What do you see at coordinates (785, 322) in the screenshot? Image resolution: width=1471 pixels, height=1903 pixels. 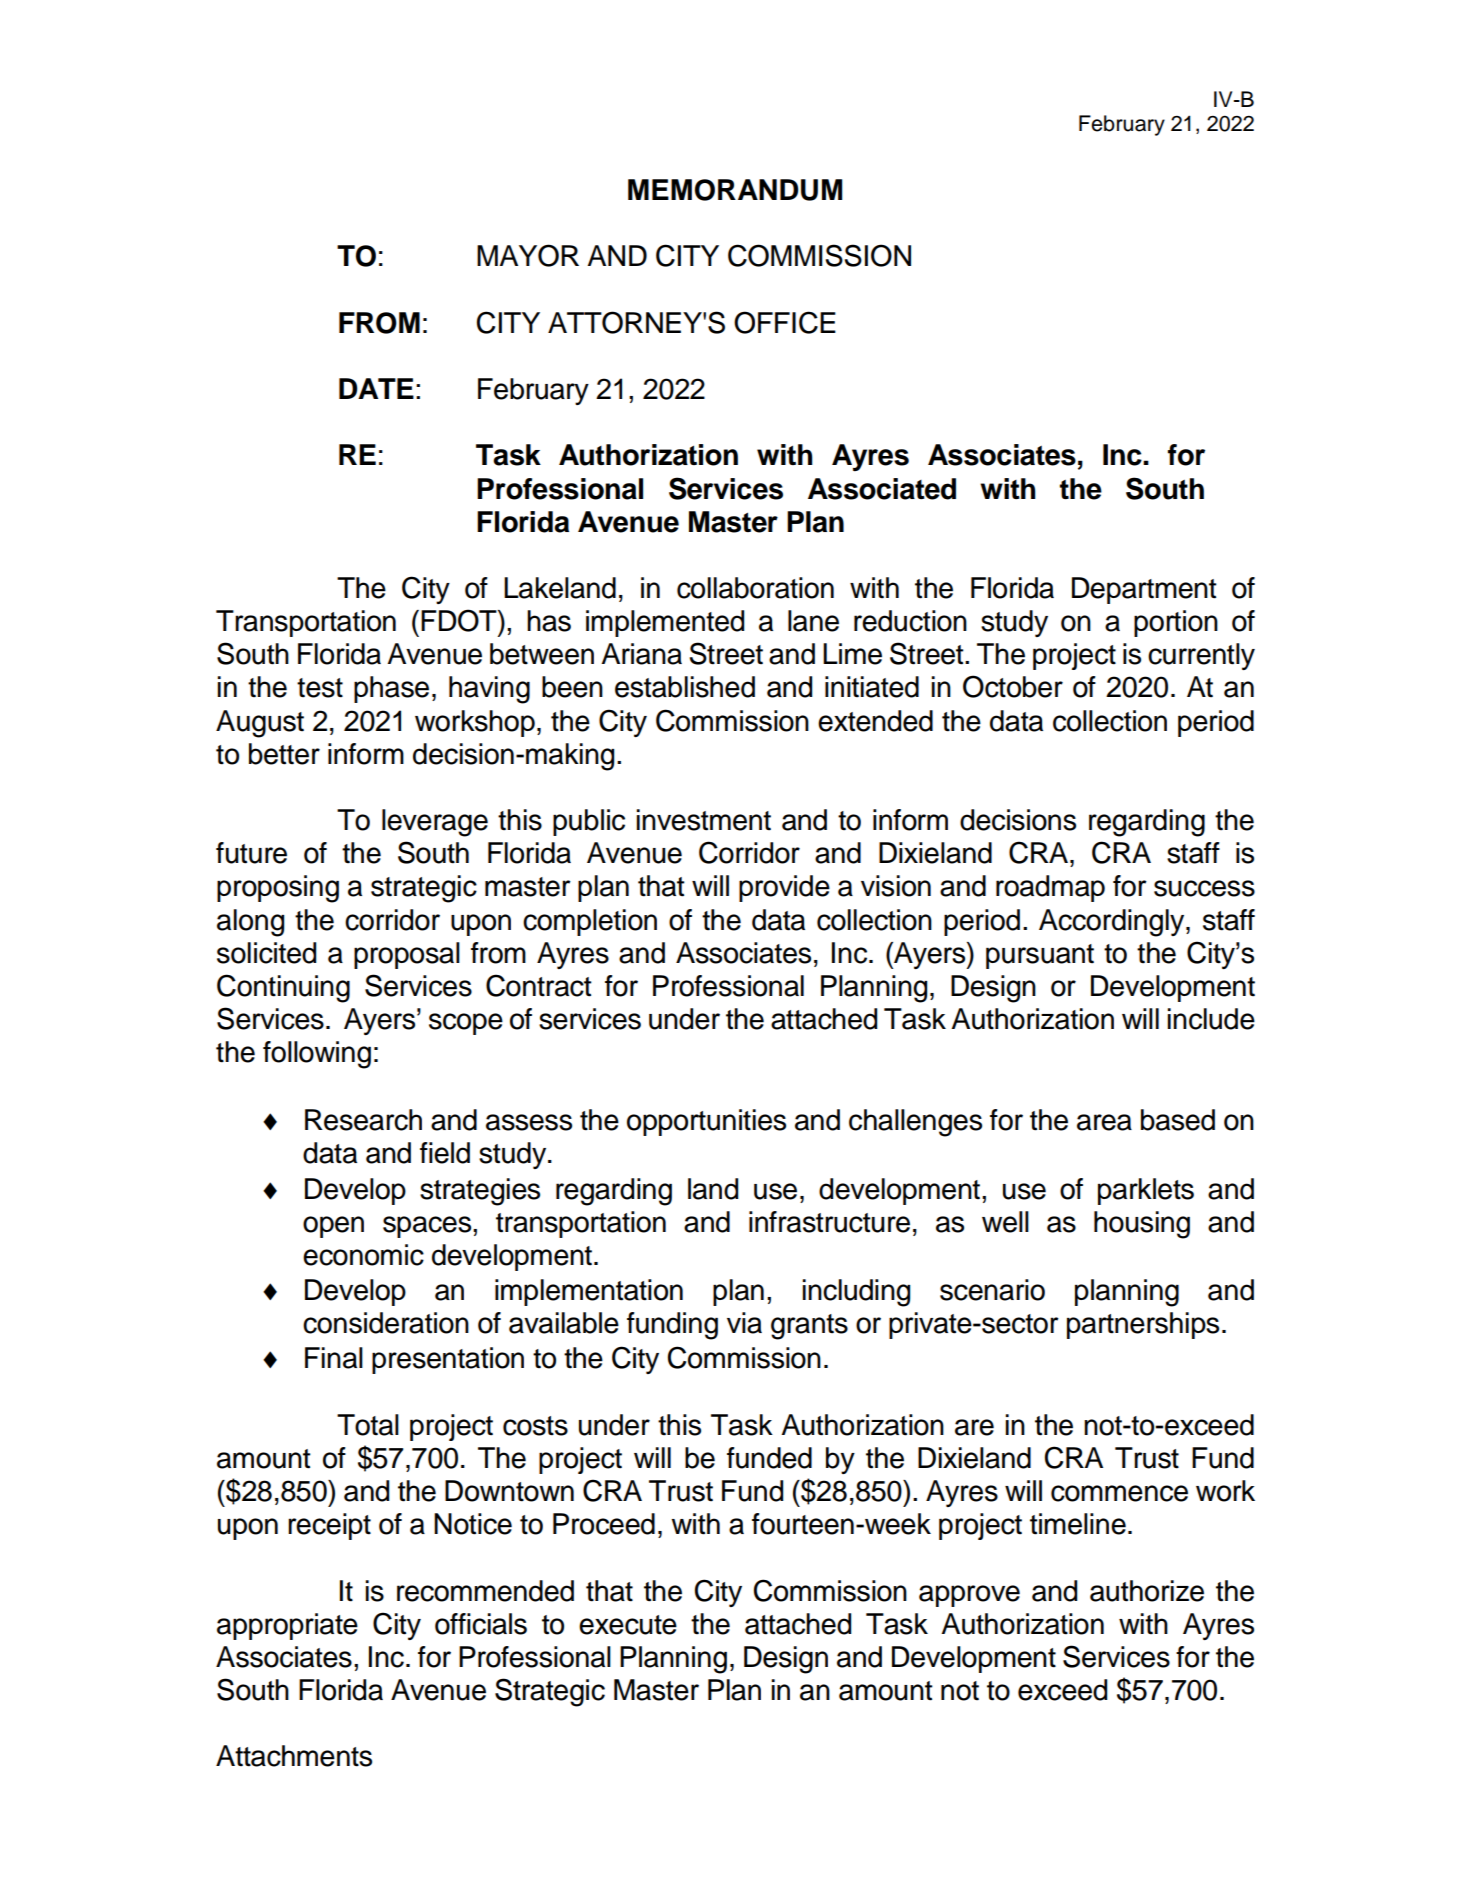 I see `OFFICE` at bounding box center [785, 322].
